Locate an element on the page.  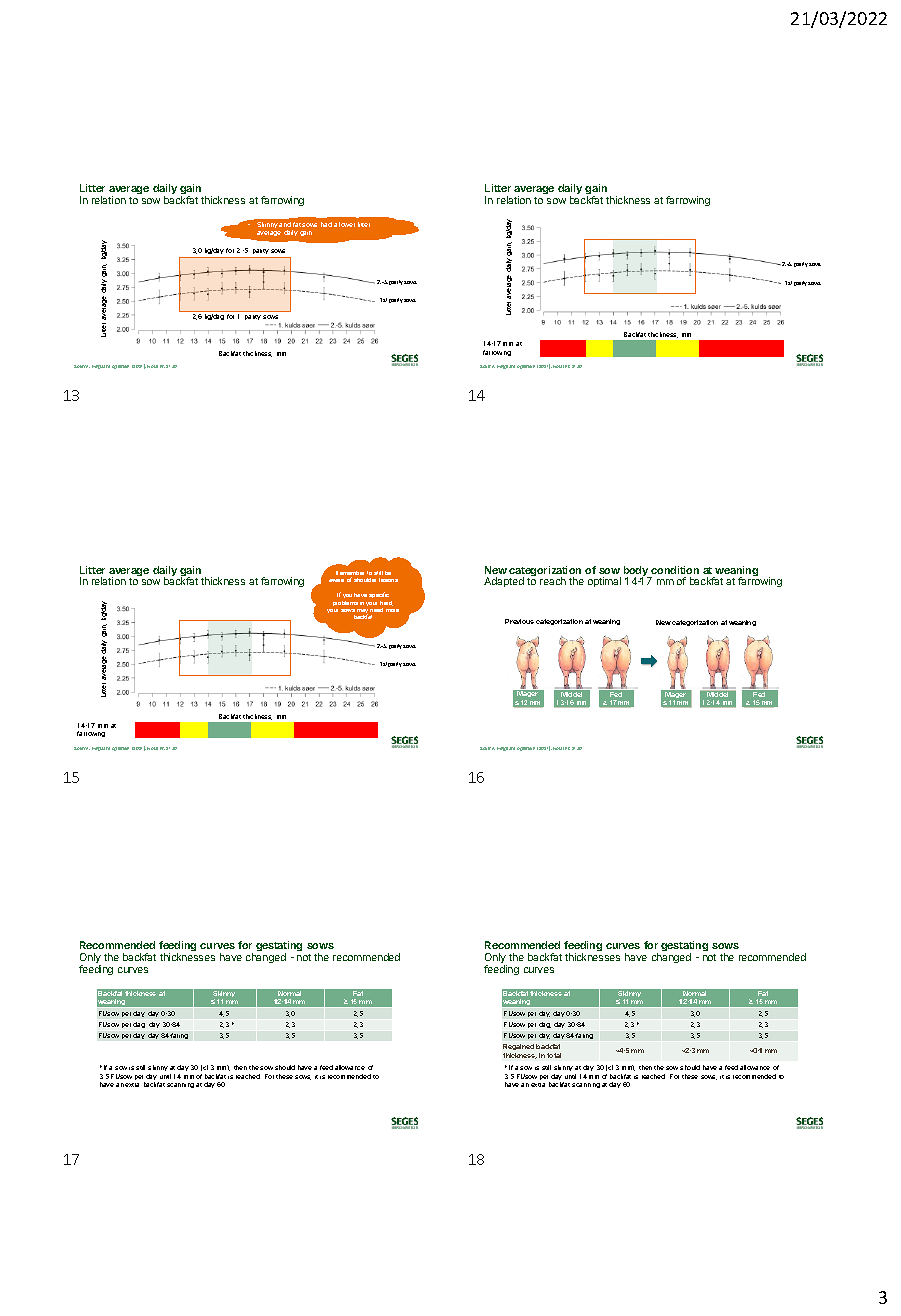
more is located at coordinates (392, 610).
